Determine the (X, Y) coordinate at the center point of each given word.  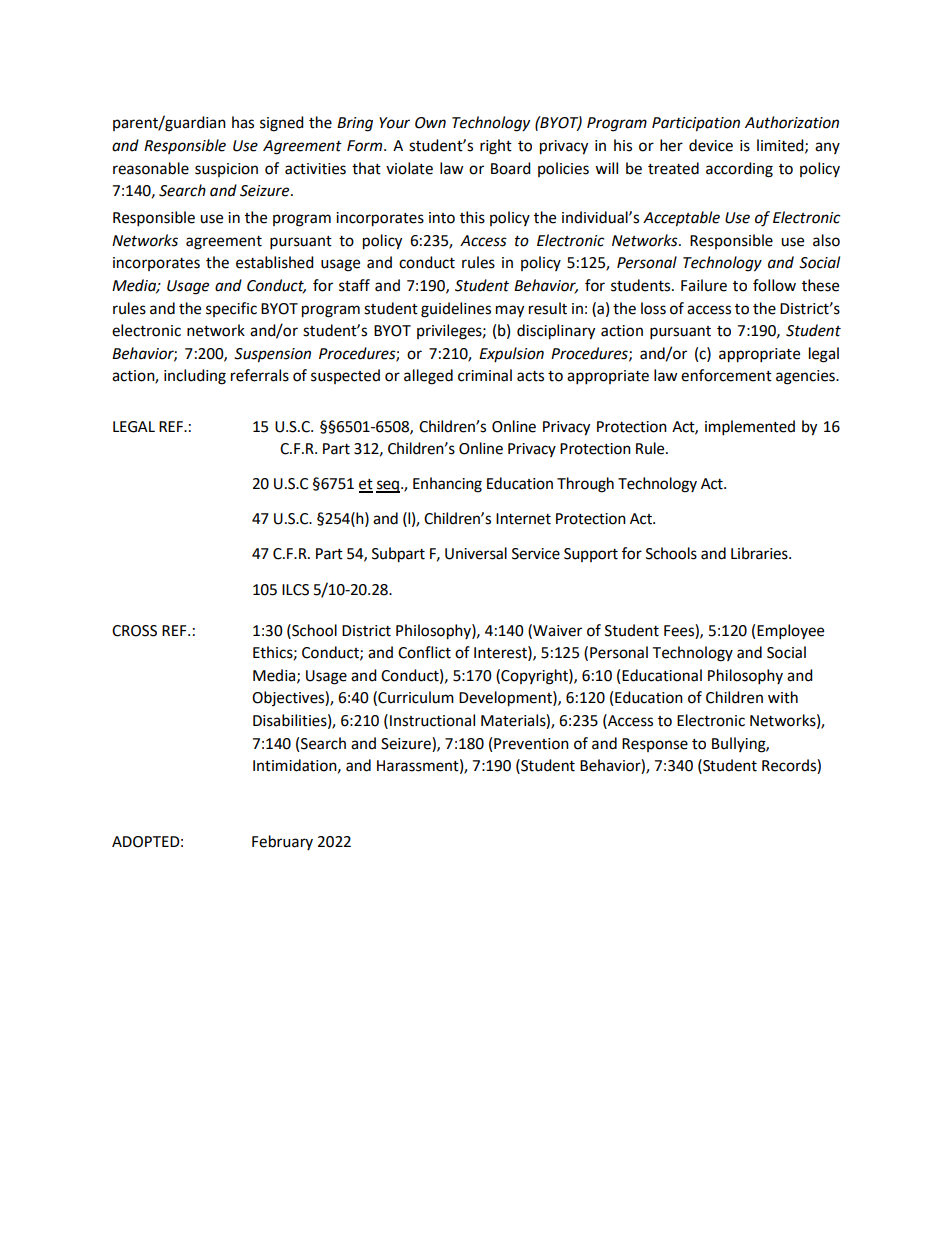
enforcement (726, 375)
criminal (485, 375)
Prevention (531, 744)
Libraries (760, 553)
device (711, 145)
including (195, 377)
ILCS (295, 590)
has (243, 122)
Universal (476, 553)
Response (655, 745)
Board (511, 168)
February (282, 842)
